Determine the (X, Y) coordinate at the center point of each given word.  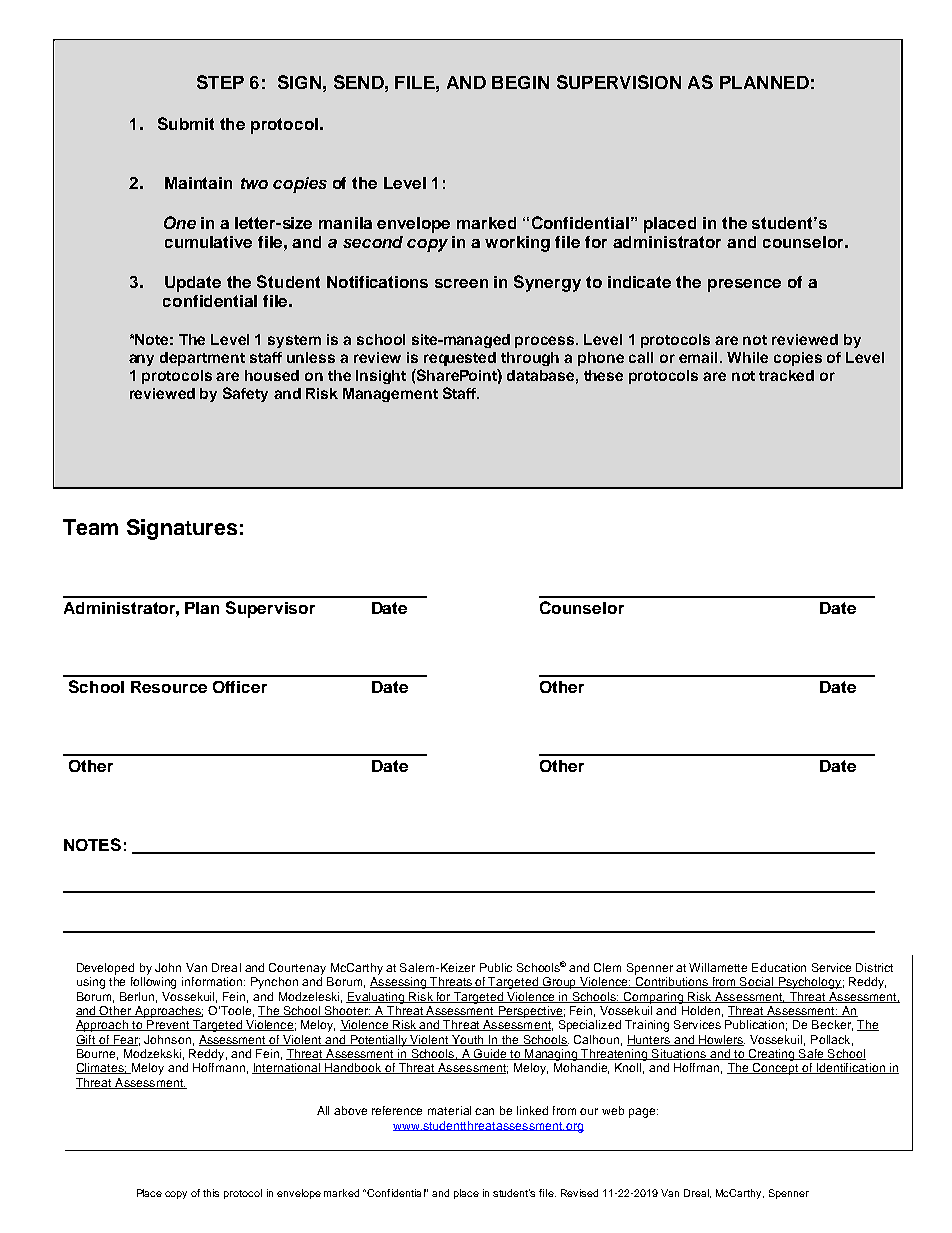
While (747, 357)
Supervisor (270, 609)
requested (460, 359)
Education (779, 967)
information (213, 981)
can (484, 1111)
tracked (786, 375)
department (202, 359)
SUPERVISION (619, 82)
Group (560, 983)
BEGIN (520, 82)
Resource (169, 687)
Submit (186, 123)
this (211, 1193)
